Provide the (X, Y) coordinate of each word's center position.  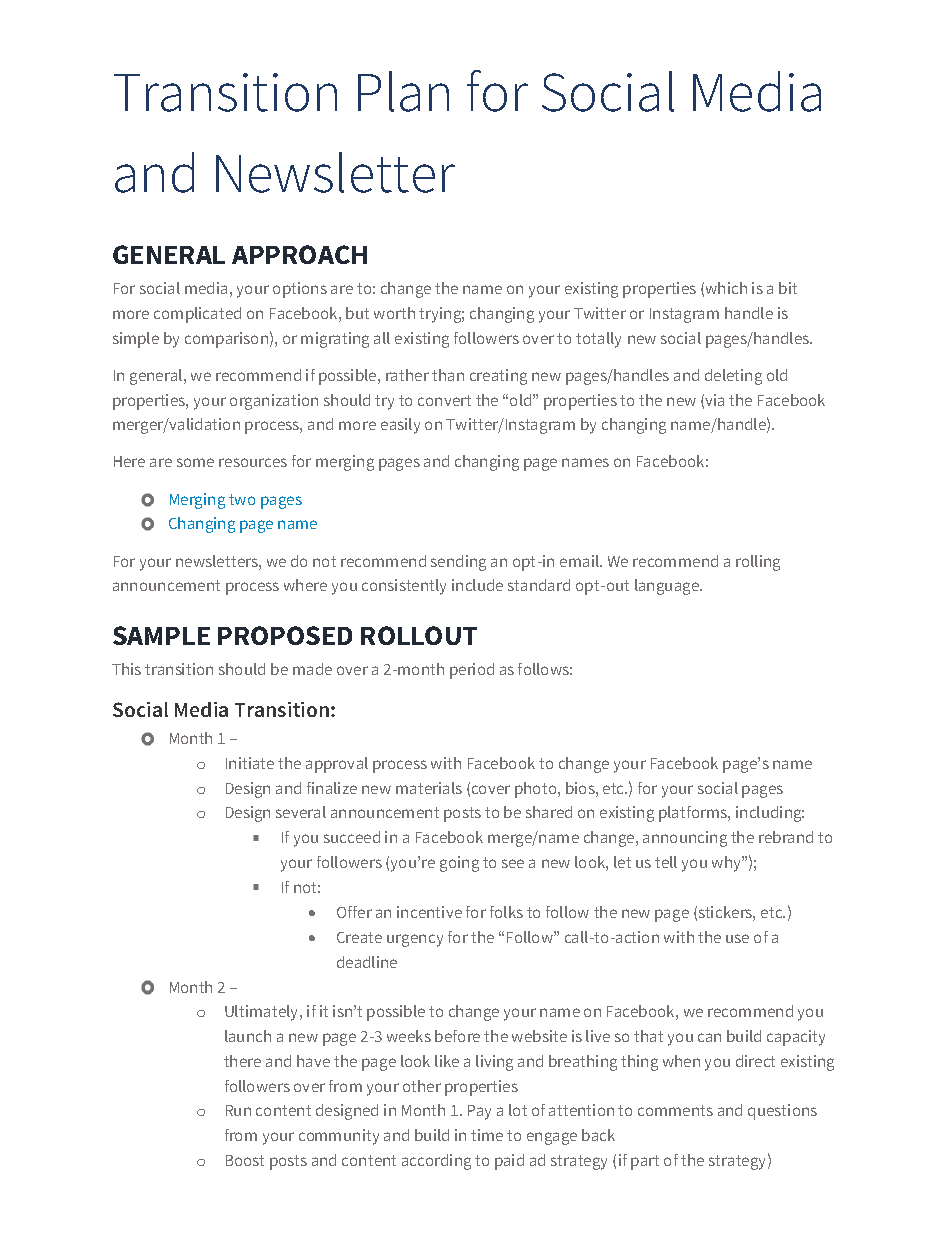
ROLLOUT (419, 635)
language (668, 587)
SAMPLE (161, 635)
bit (788, 288)
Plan (403, 91)
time (487, 1135)
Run (238, 1110)
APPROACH (299, 254)
